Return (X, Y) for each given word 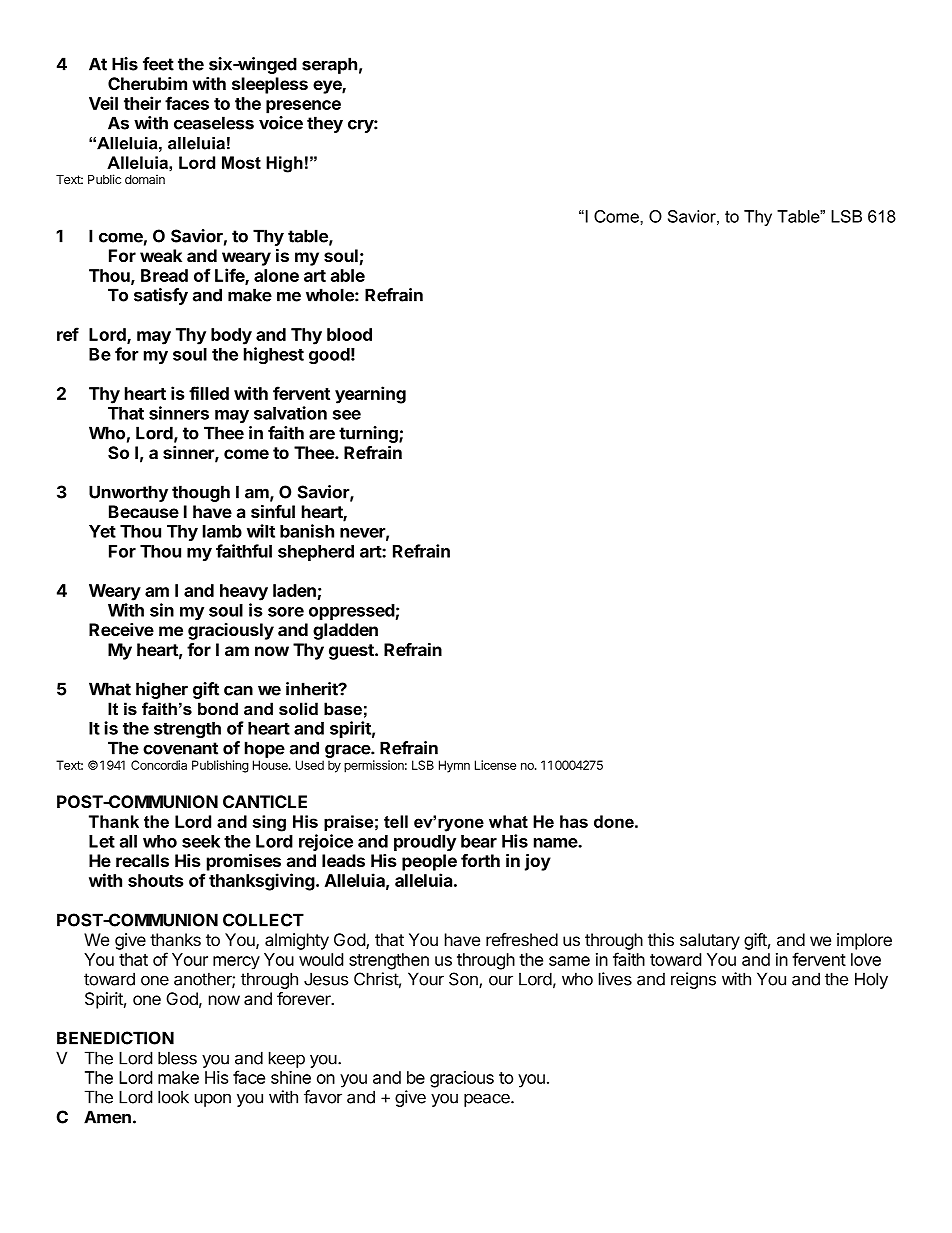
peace (488, 1100)
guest (352, 652)
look (173, 1097)
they (325, 124)
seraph (329, 65)
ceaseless (214, 123)
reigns (693, 980)
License (495, 765)
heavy (244, 592)
